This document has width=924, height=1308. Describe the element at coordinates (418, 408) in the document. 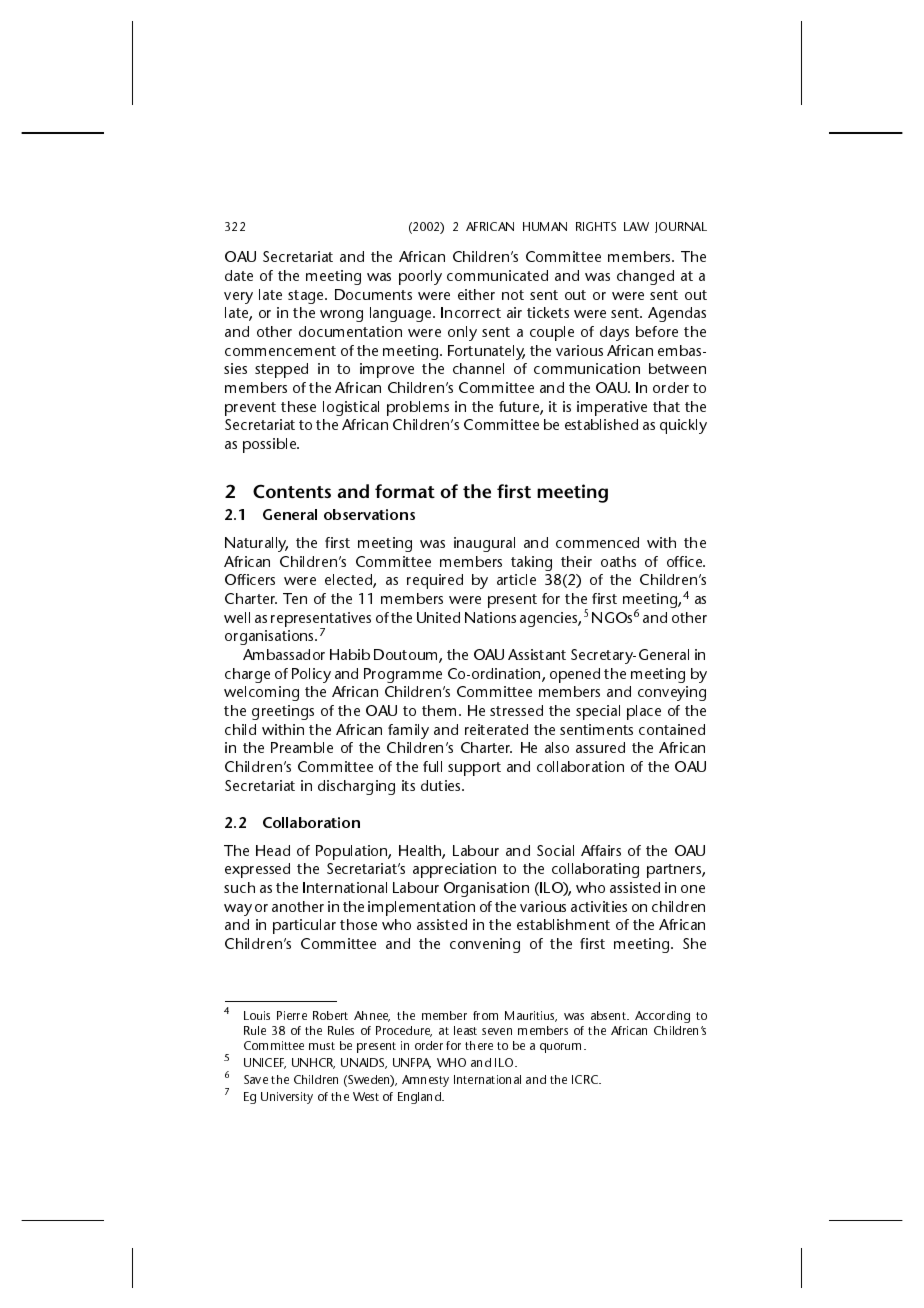

I see `problems` at that location.
